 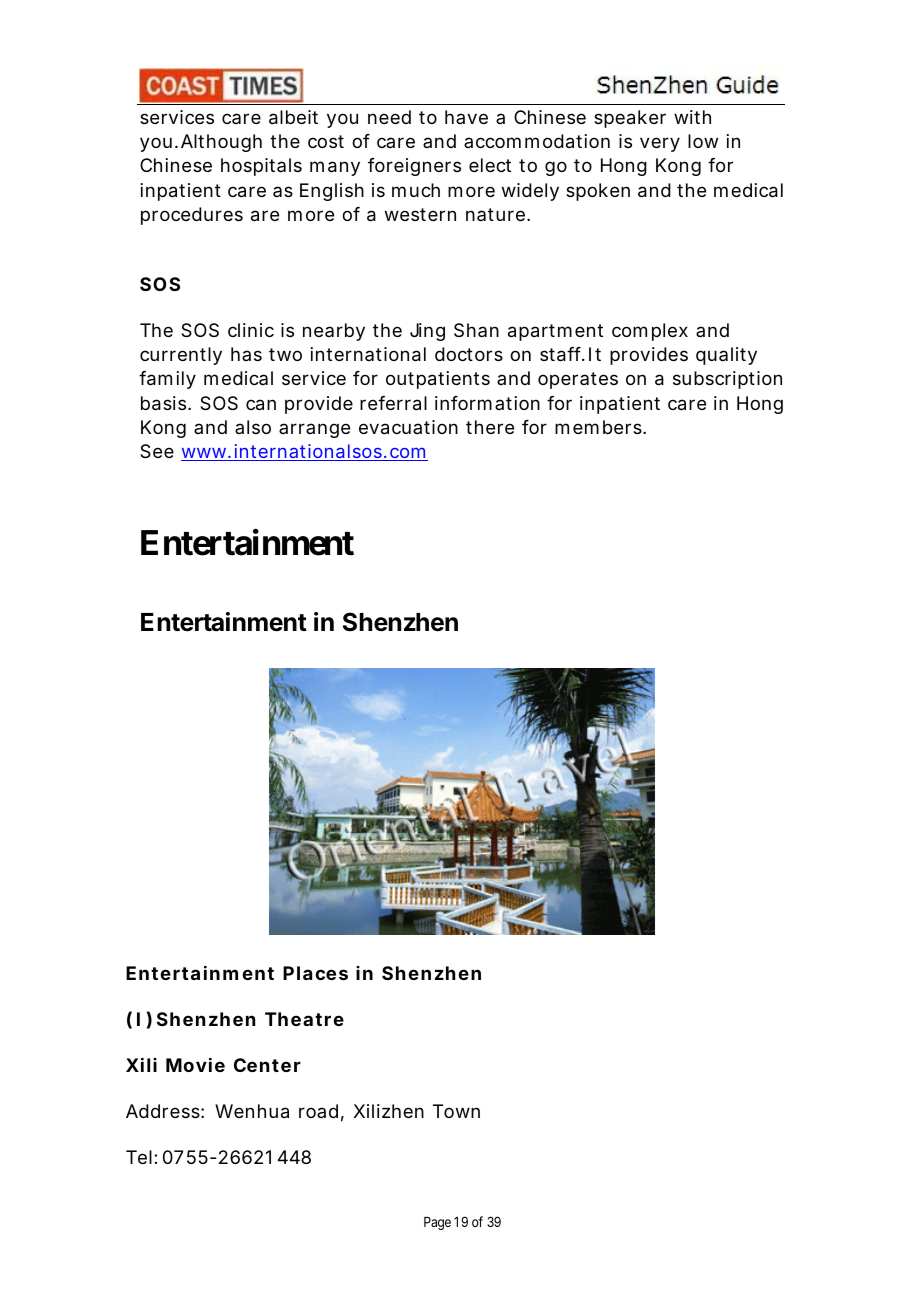 I want to click on hospitals, so click(x=261, y=167).
